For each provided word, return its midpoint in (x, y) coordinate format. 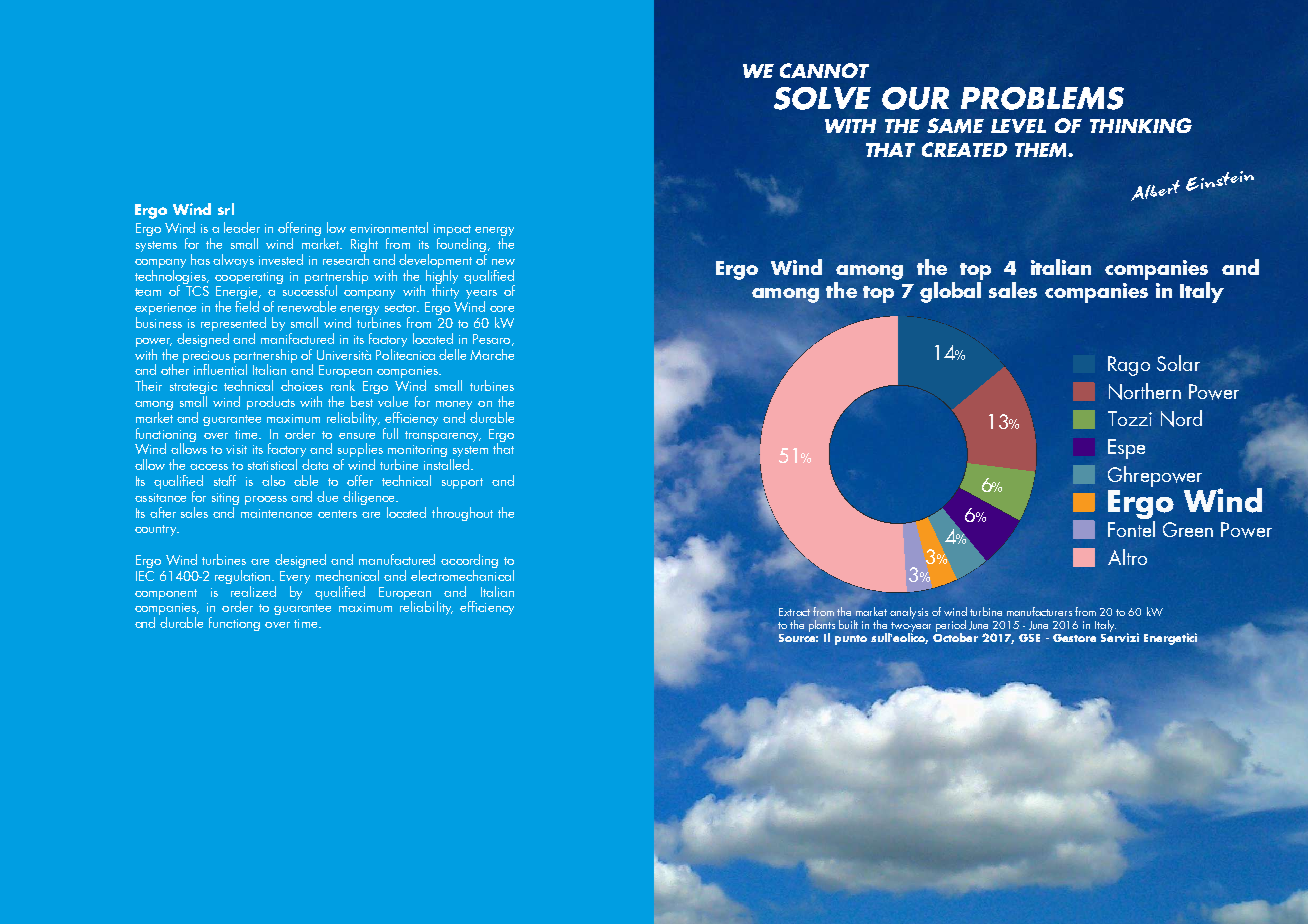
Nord (1181, 418)
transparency (443, 436)
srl (226, 209)
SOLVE (822, 98)
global (950, 292)
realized (252, 590)
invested (281, 259)
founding (462, 245)
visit (236, 449)
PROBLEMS (1042, 98)
